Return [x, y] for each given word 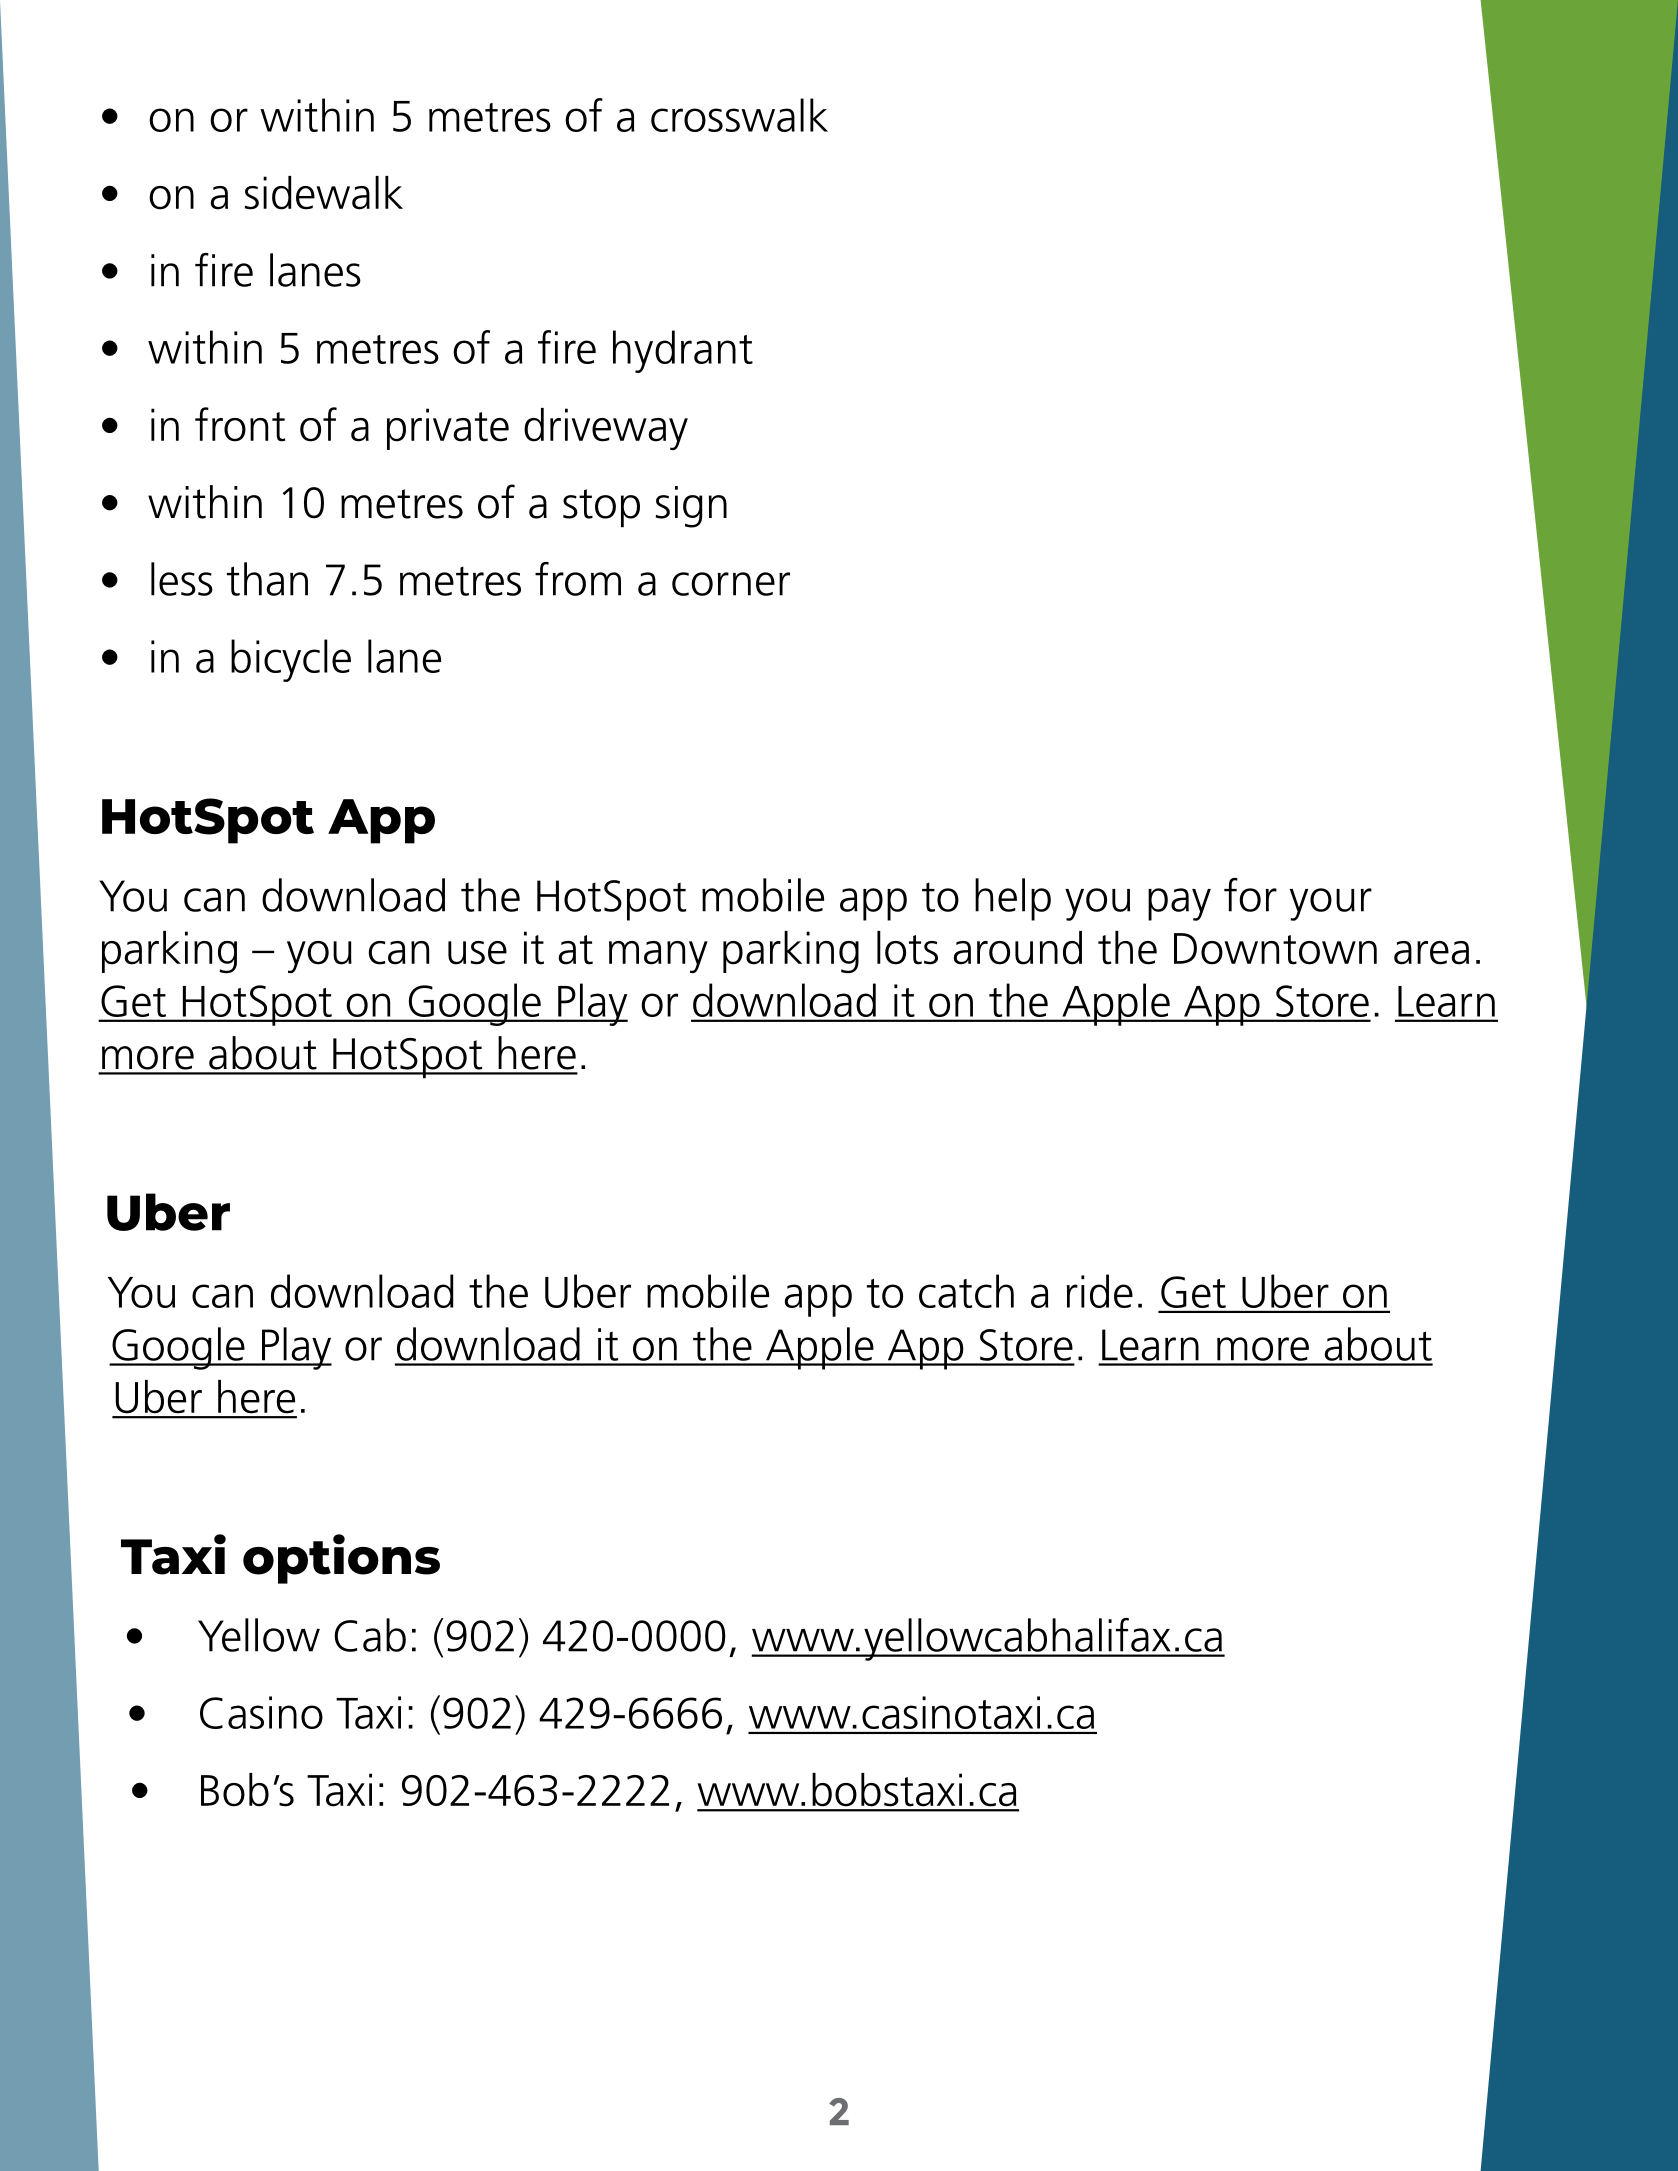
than [267, 579]
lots [907, 948]
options [341, 1559]
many [658, 957]
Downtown [1275, 949]
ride [1100, 1291]
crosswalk [739, 115]
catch [966, 1291]
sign [691, 507]
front [240, 424]
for [1250, 895]
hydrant [683, 351]
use [477, 953]
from [578, 579]
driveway [606, 429]
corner [731, 584]
